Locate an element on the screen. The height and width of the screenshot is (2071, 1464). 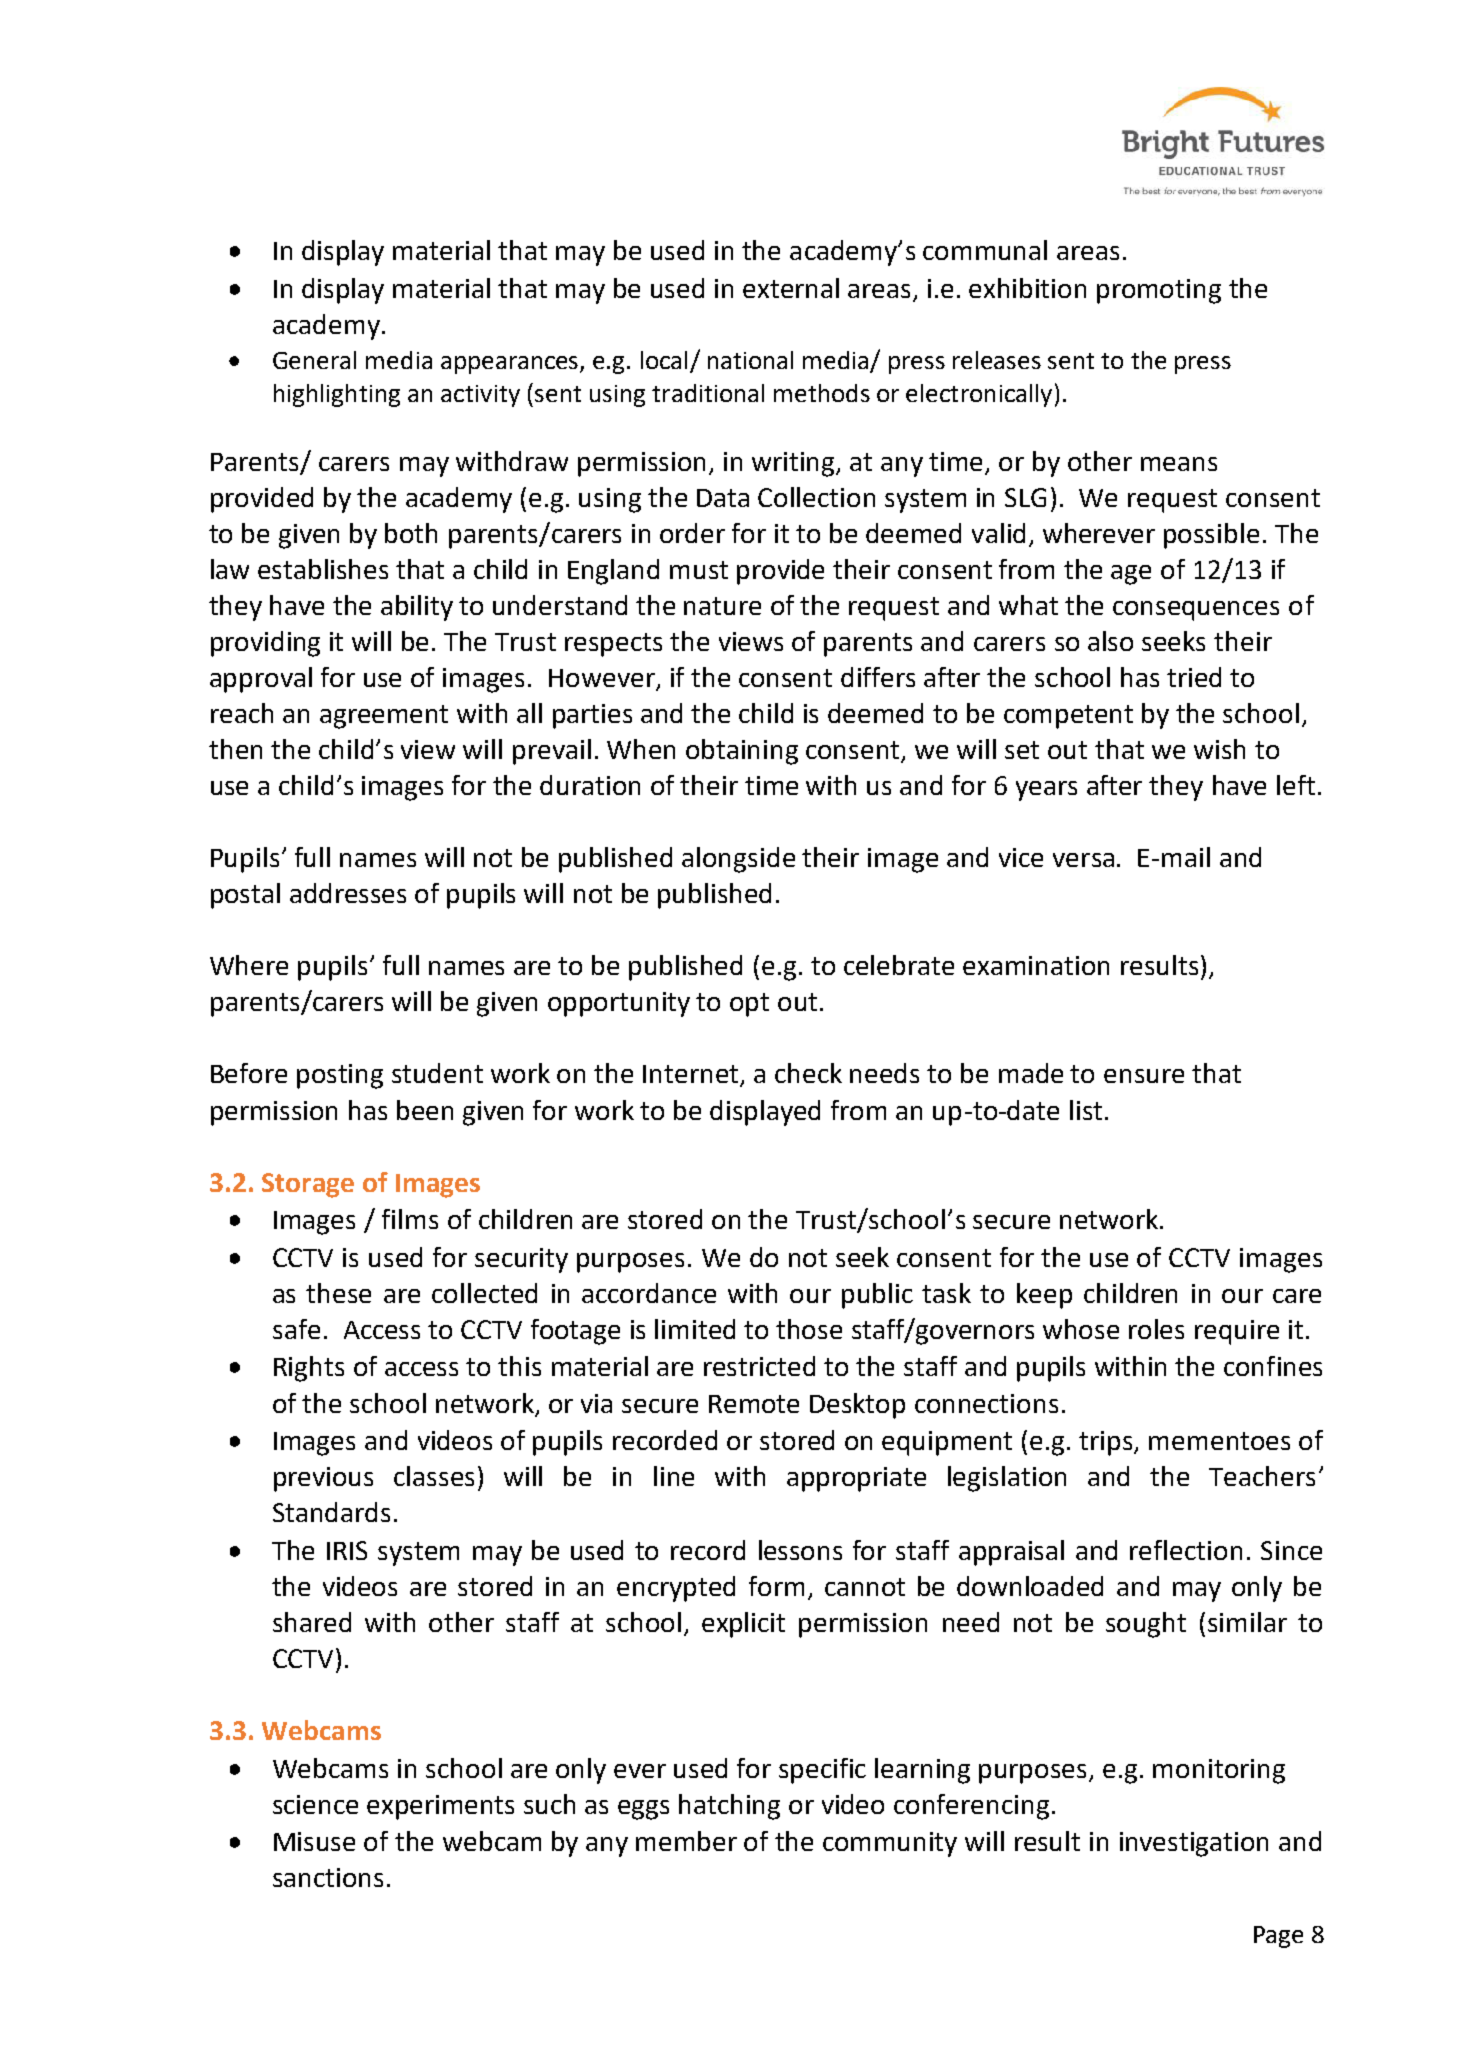
lessons is located at coordinates (800, 1550).
